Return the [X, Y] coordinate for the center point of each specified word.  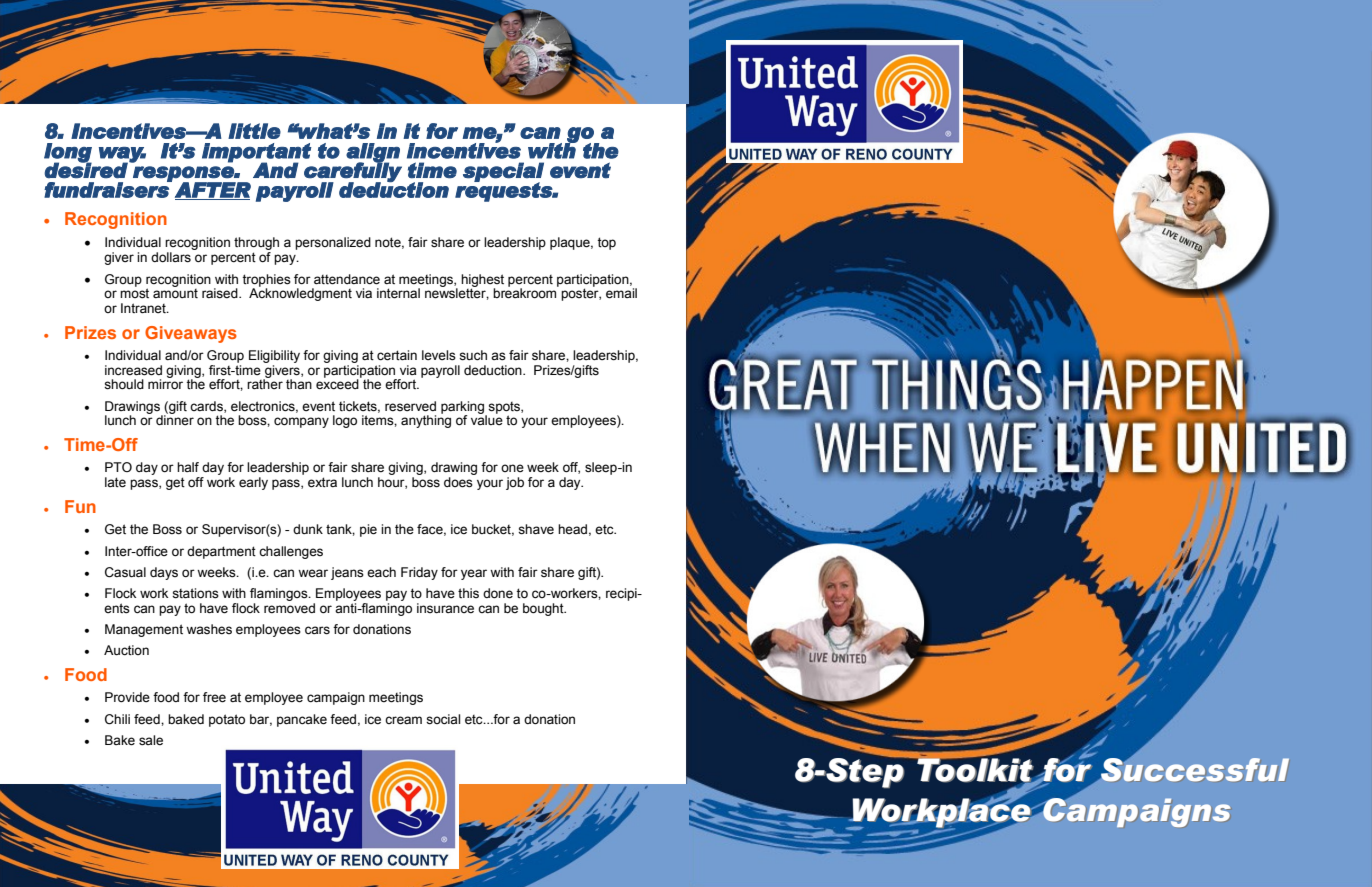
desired [87, 170]
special [503, 173]
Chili [117, 719]
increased [133, 370]
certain [397, 355]
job [515, 483]
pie [368, 530]
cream [403, 720]
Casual [125, 572]
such [473, 355]
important [257, 153]
